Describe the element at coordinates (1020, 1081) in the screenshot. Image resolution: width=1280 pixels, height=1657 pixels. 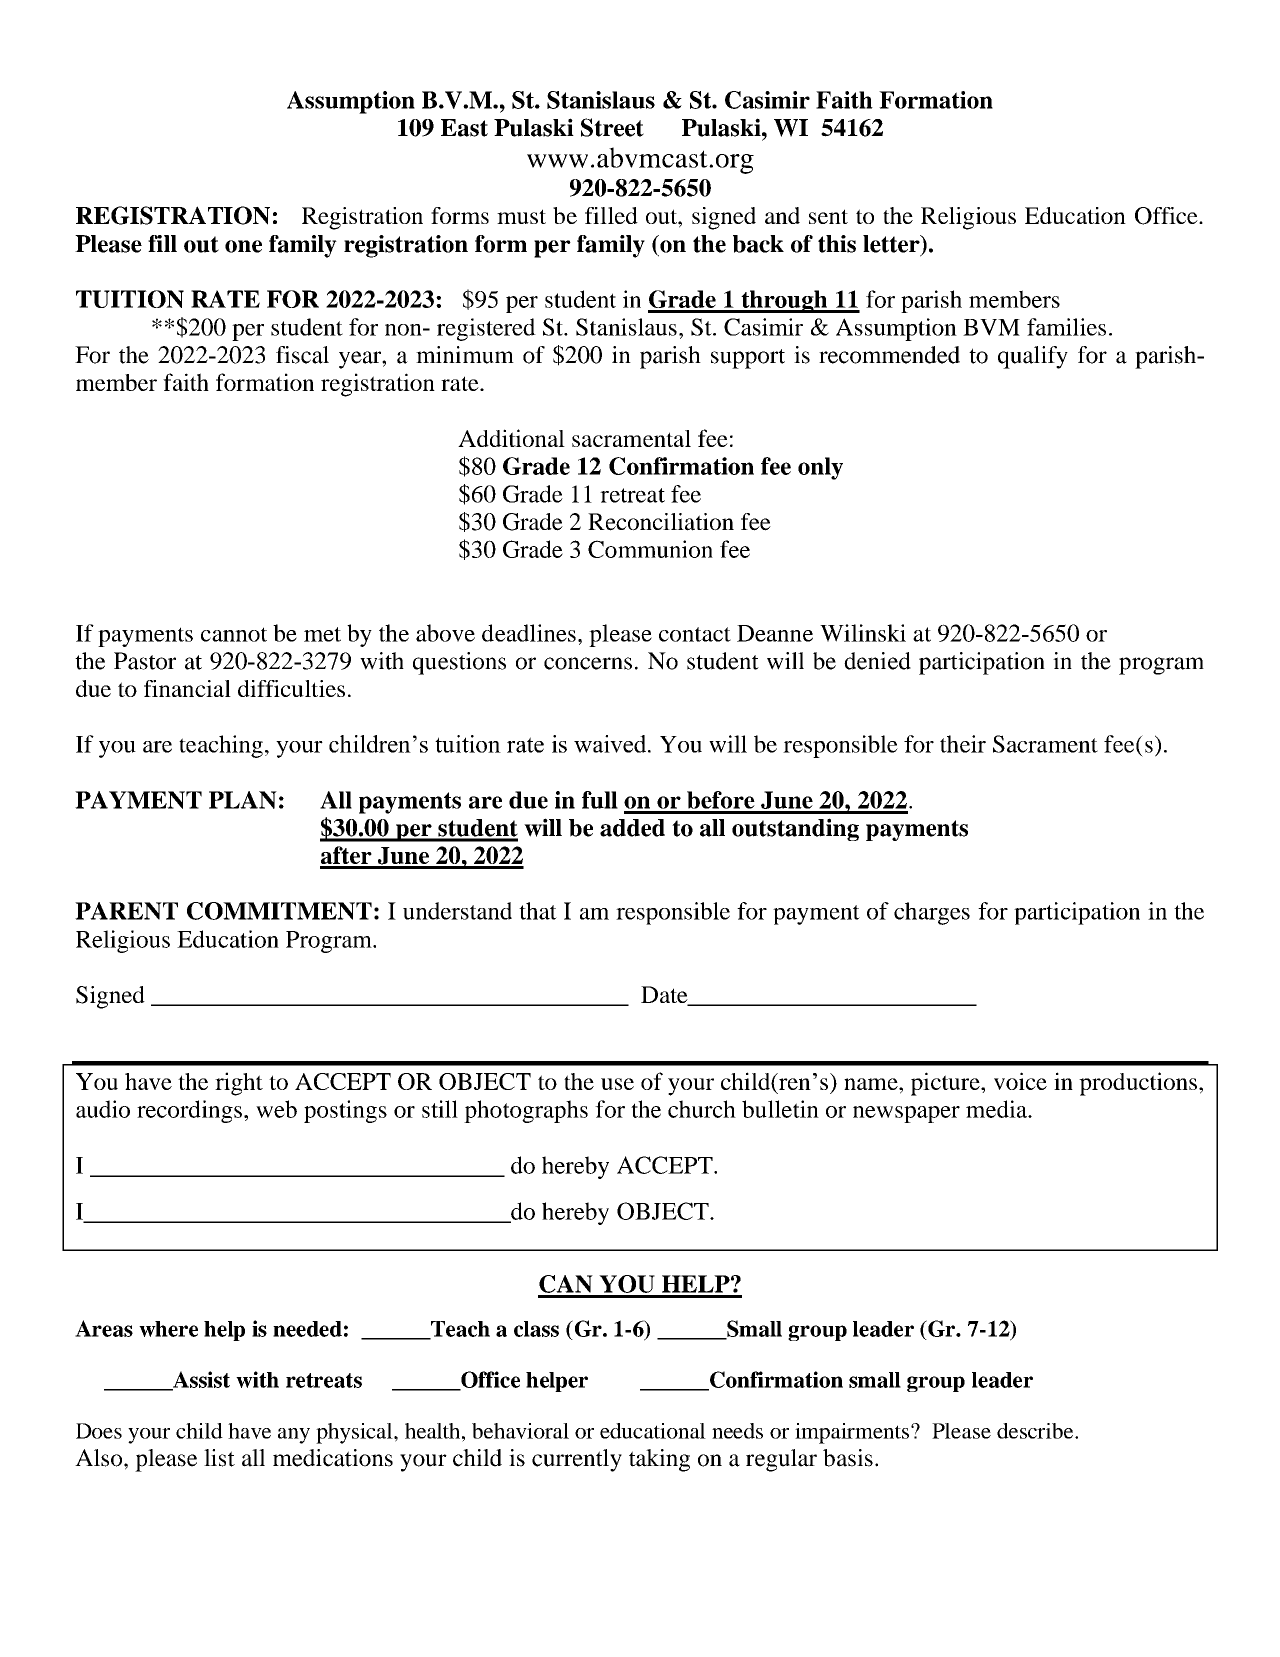
I see `voice` at that location.
